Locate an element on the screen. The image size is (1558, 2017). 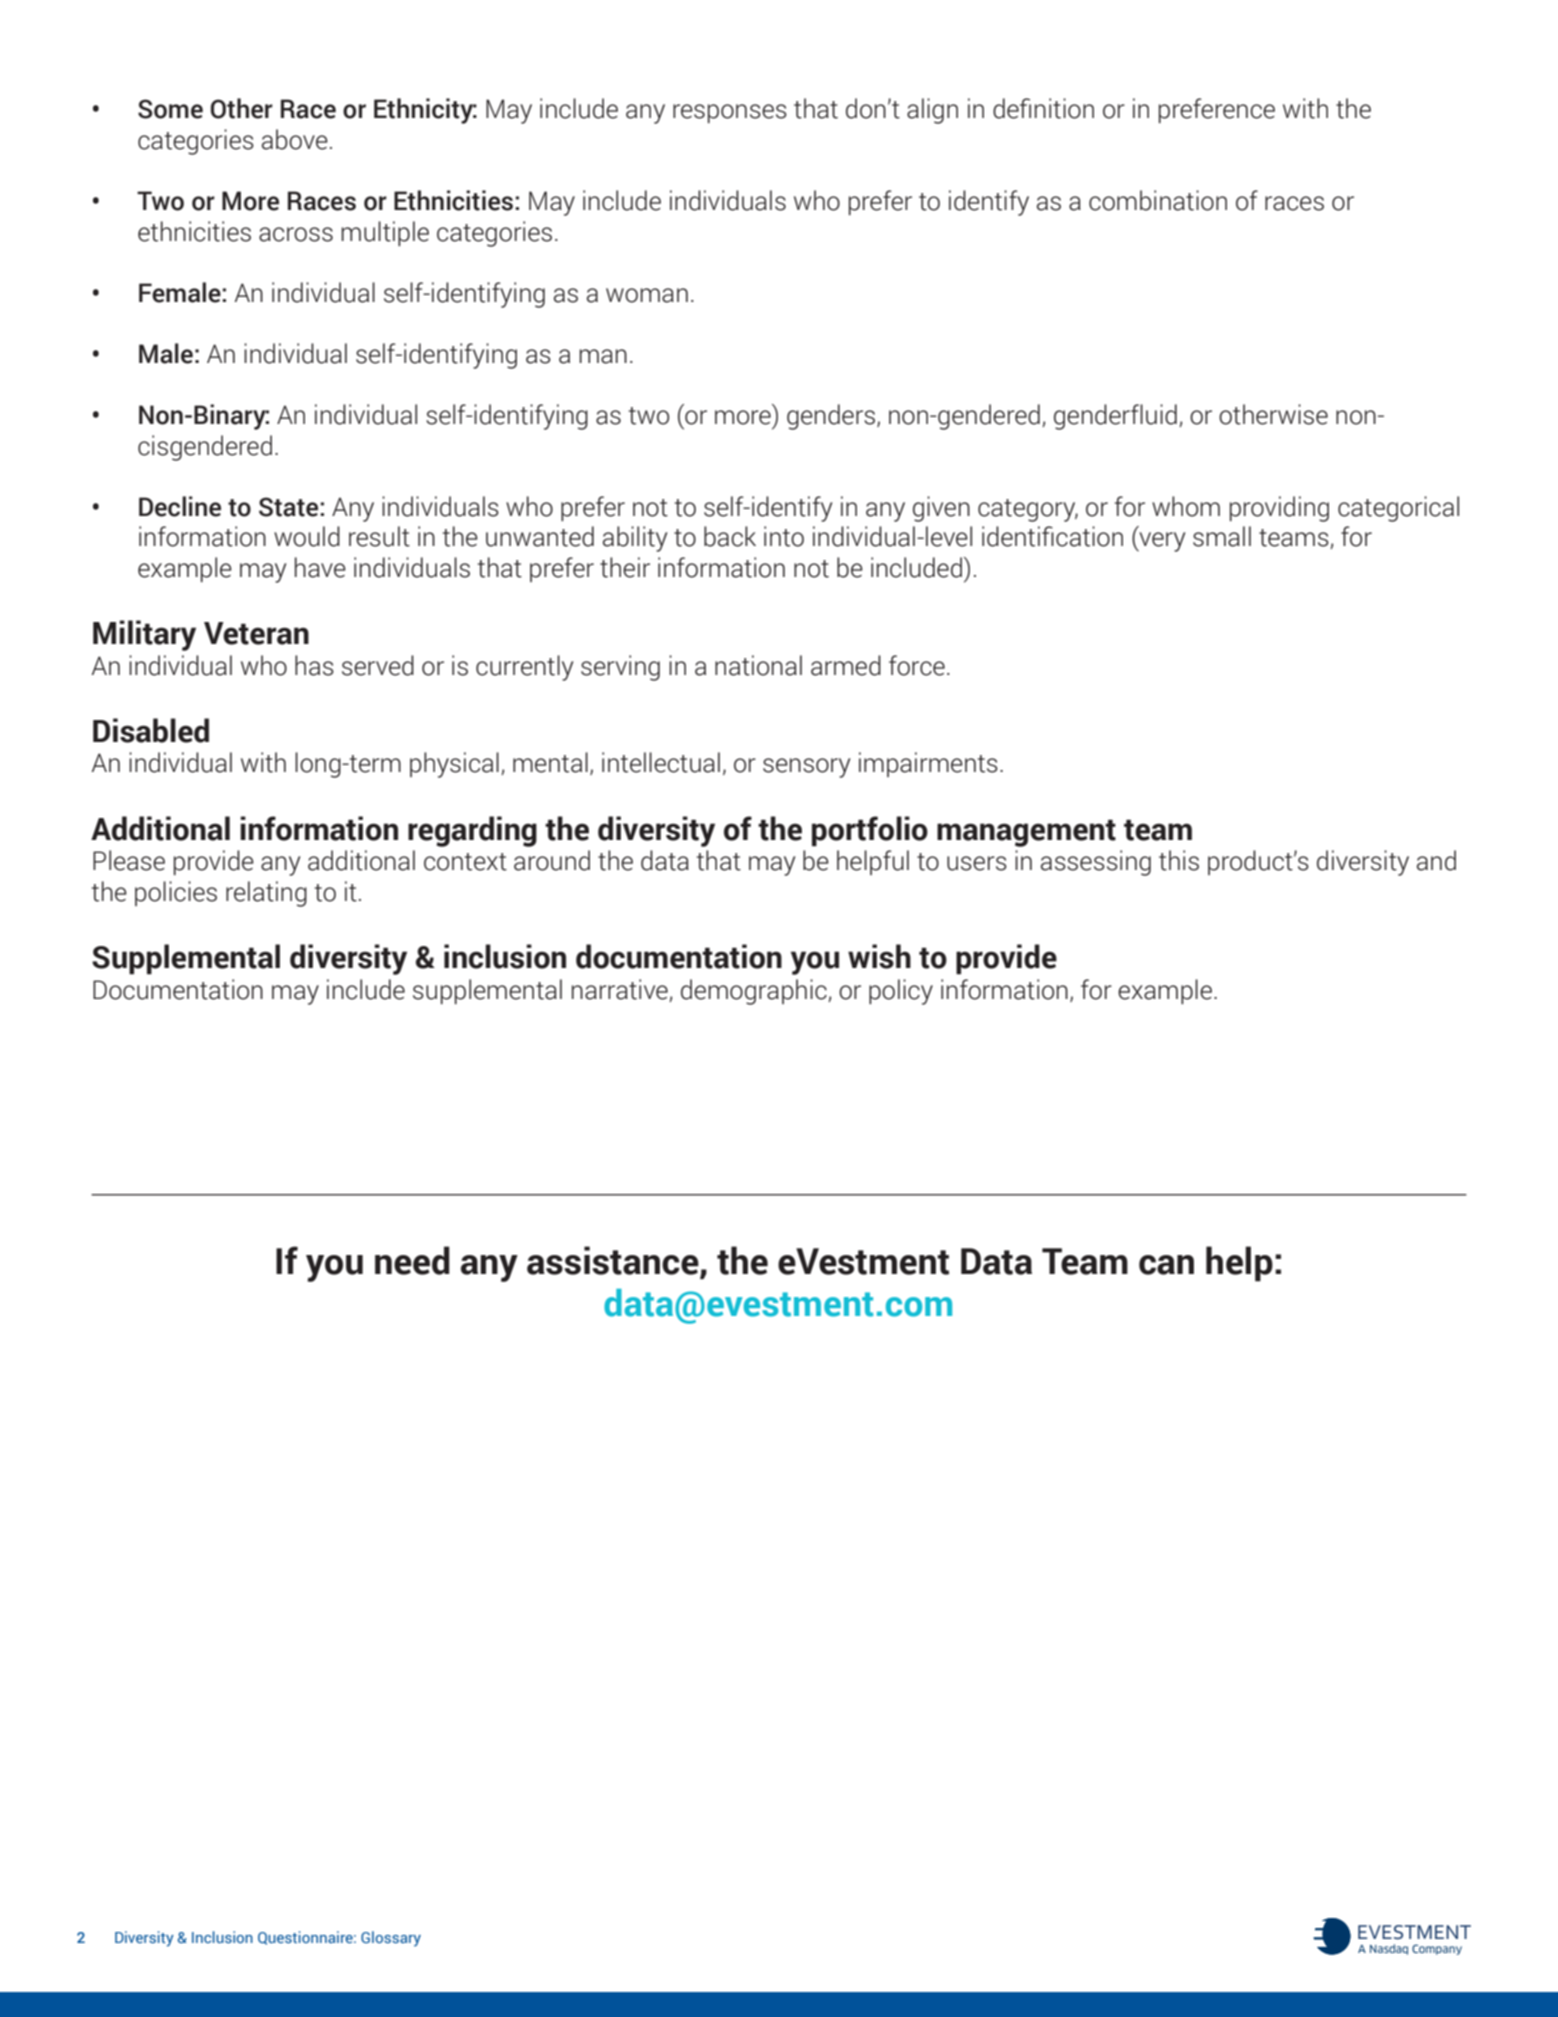
assistance is located at coordinates (614, 1261).
